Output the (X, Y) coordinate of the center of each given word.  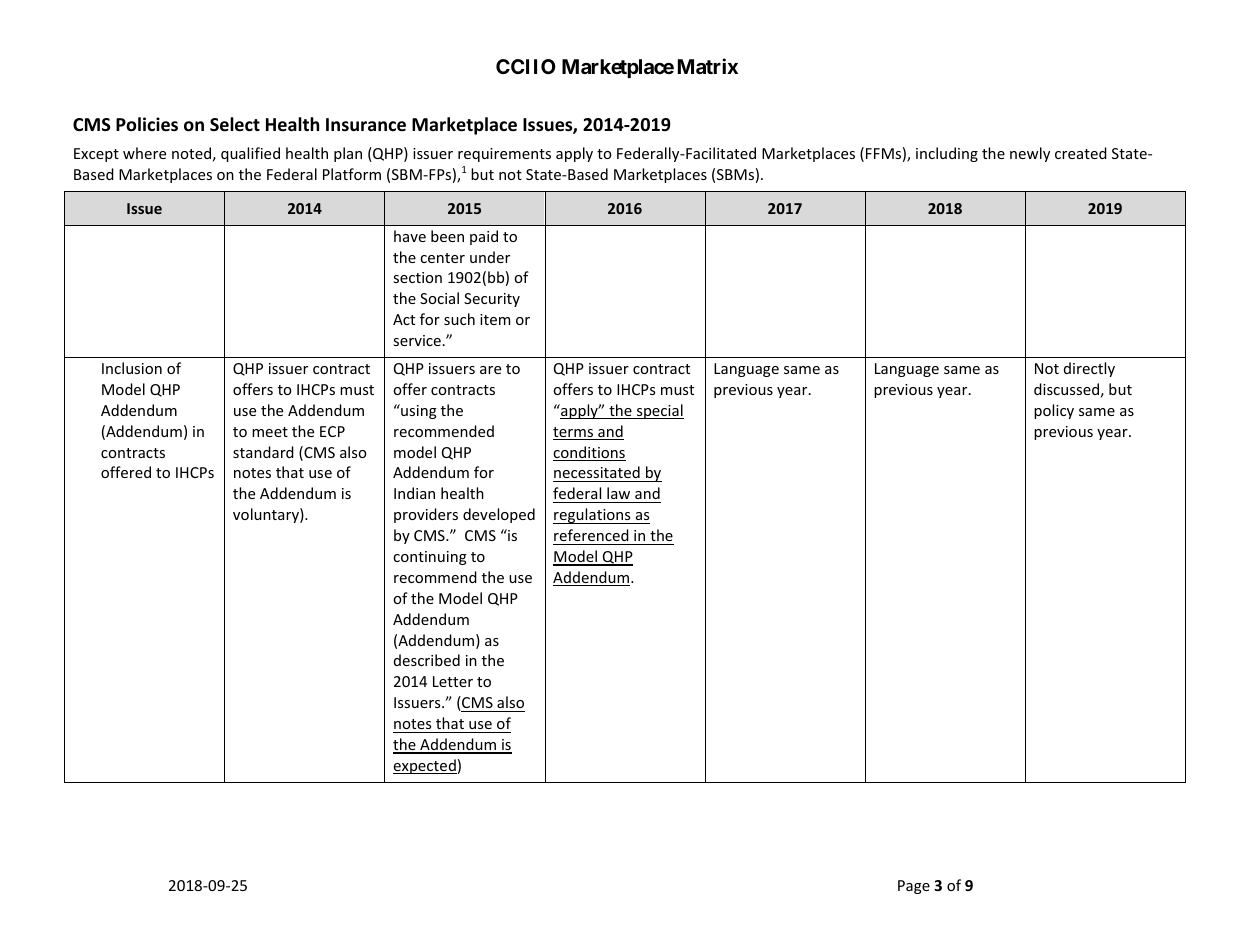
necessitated (597, 474)
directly (1089, 369)
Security (492, 300)
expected (425, 766)
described (427, 660)
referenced (591, 535)
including (947, 154)
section (417, 277)
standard (263, 452)
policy (1054, 411)
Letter (453, 681)
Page (914, 887)
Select (235, 124)
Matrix (708, 66)
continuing (430, 558)
